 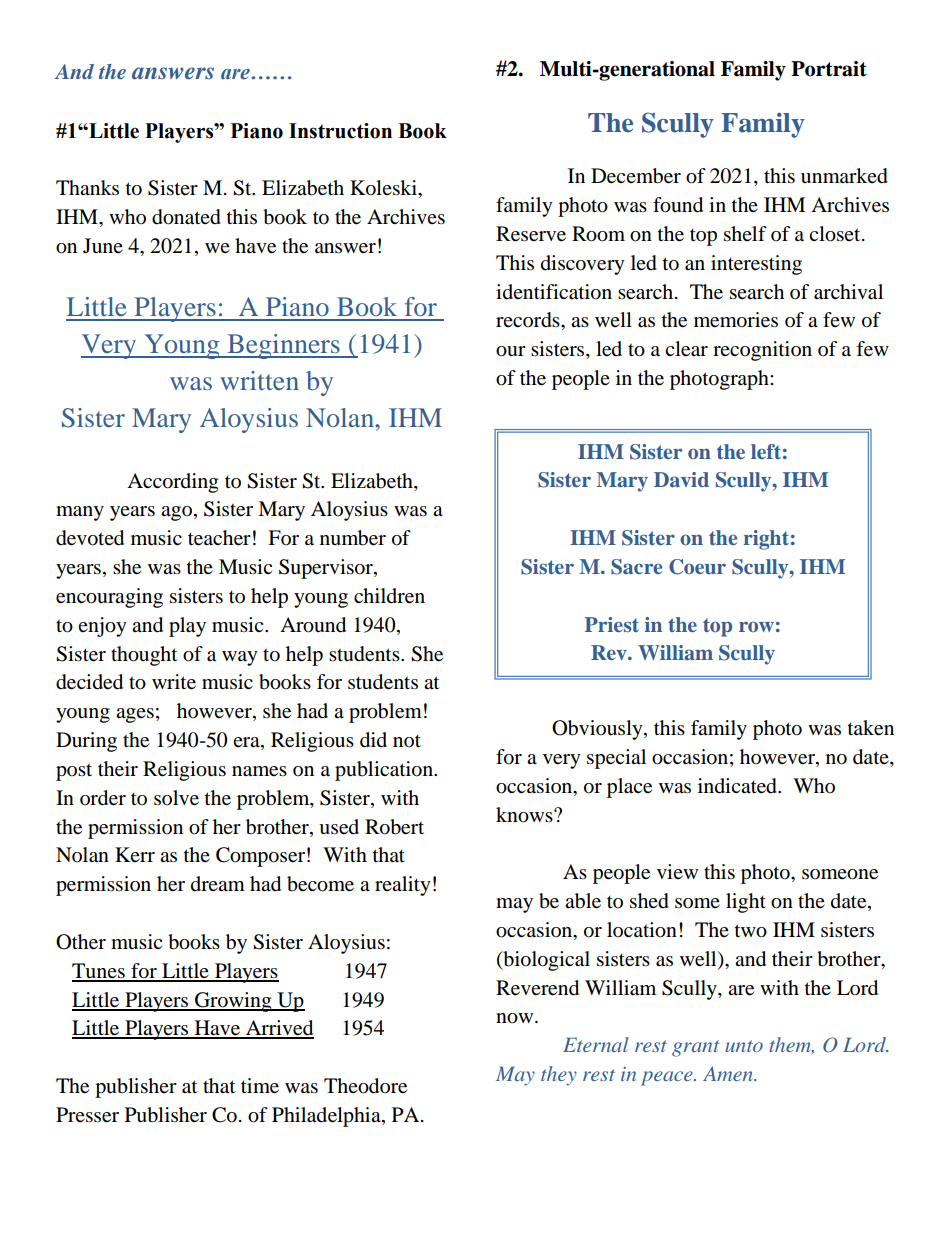 What do you see at coordinates (729, 1073) in the document?
I see `Amen` at bounding box center [729, 1073].
